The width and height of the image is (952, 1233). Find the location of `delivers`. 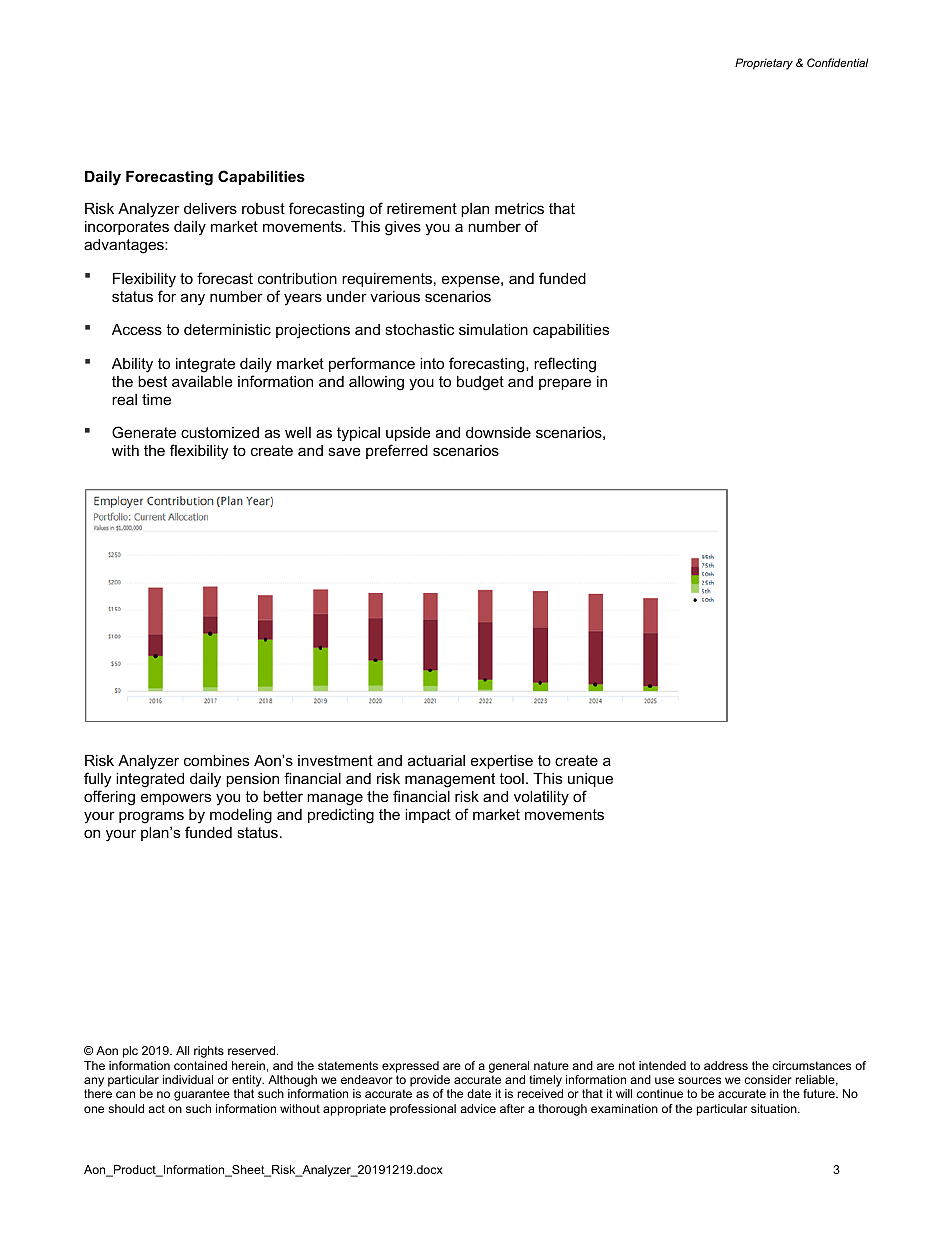

delivers is located at coordinates (210, 208).
